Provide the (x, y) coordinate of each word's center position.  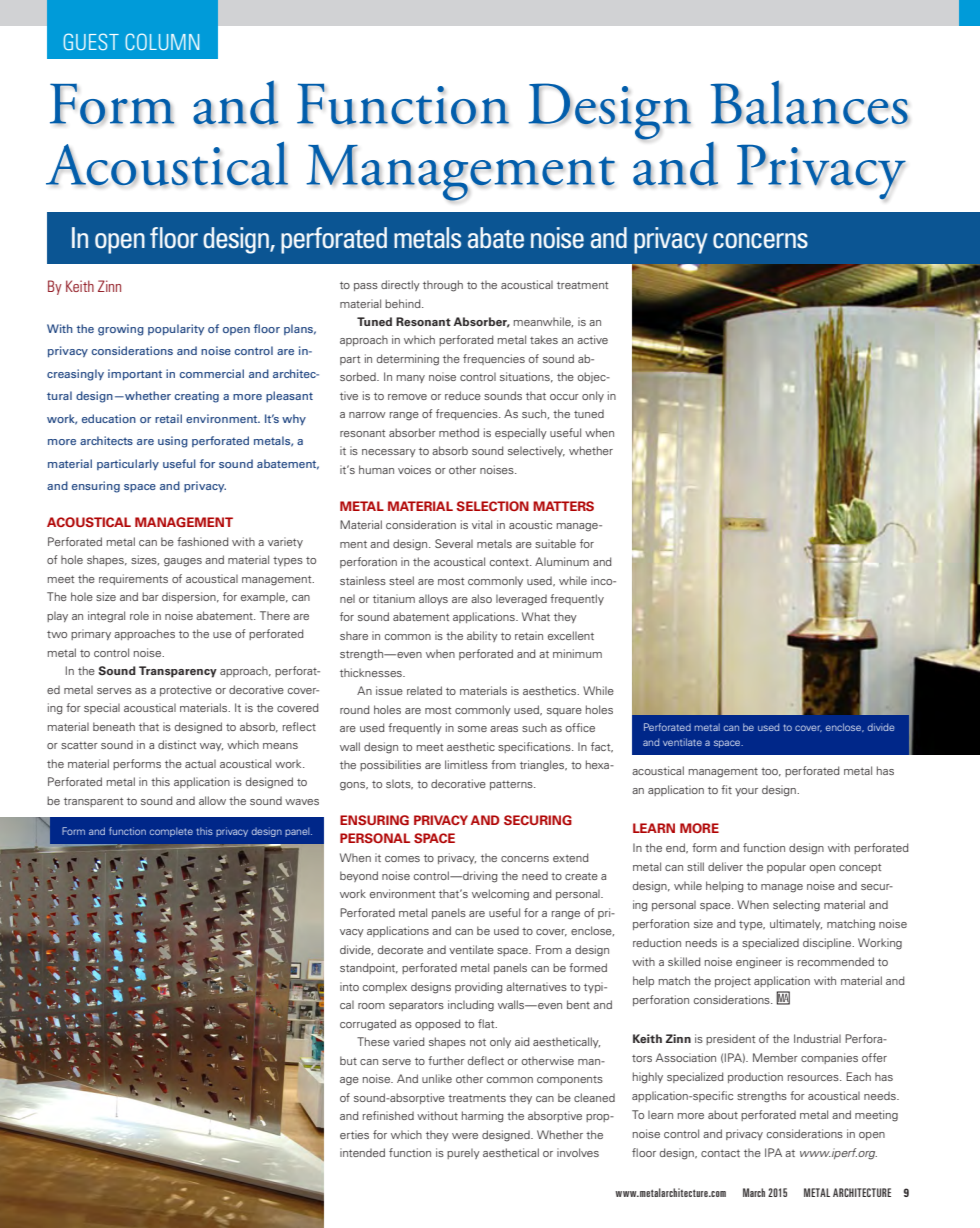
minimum (577, 653)
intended (362, 1152)
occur (564, 397)
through (443, 286)
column (162, 41)
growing (121, 330)
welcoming (500, 895)
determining (408, 360)
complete (171, 832)
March (754, 1192)
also (481, 598)
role (139, 615)
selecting (796, 906)
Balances (810, 102)
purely (463, 1153)
